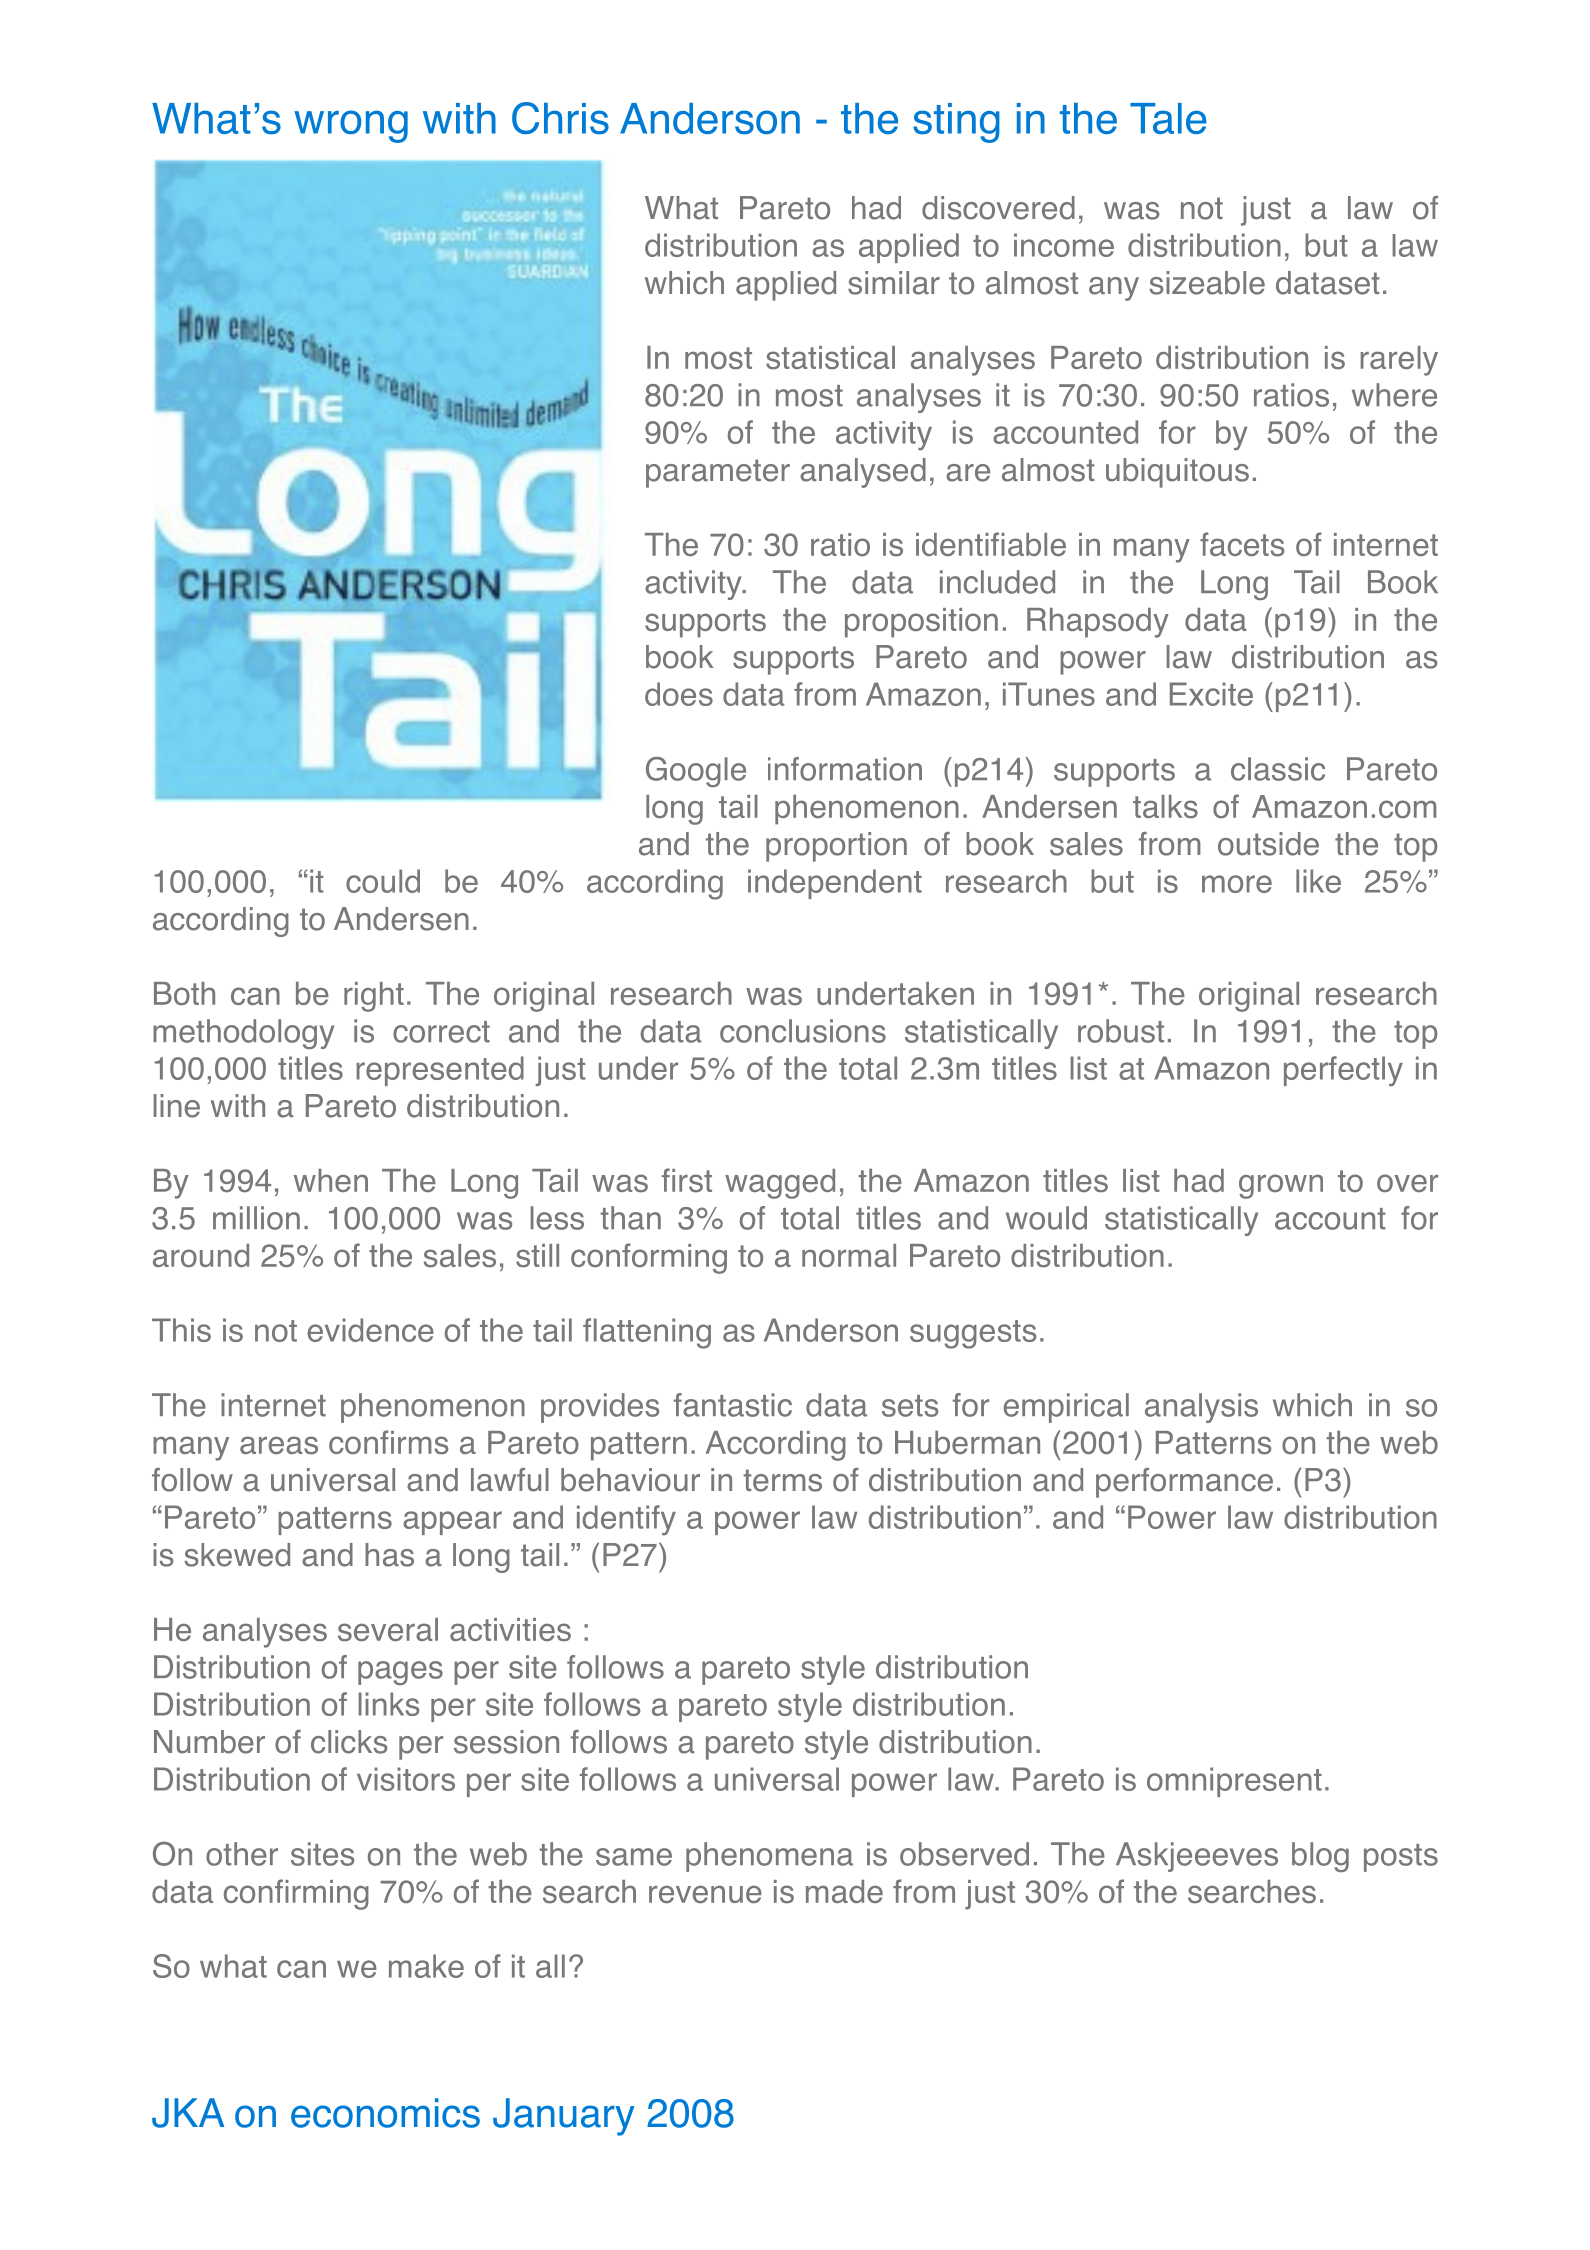  Describe the element at coordinates (1184, 1483) in the document. I see `performance` at that location.
